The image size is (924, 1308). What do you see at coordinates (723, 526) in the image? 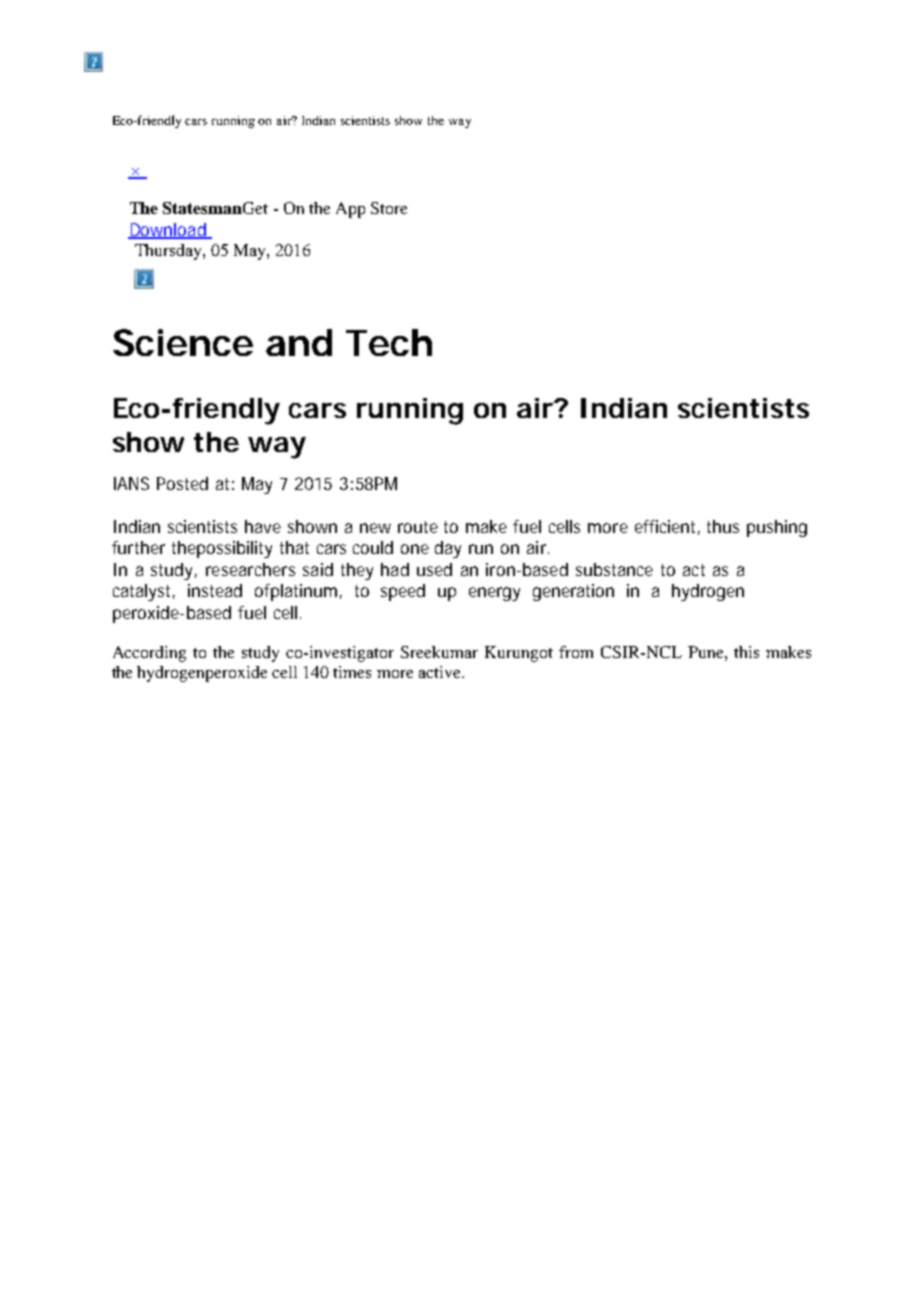
I see `thus` at bounding box center [723, 526].
